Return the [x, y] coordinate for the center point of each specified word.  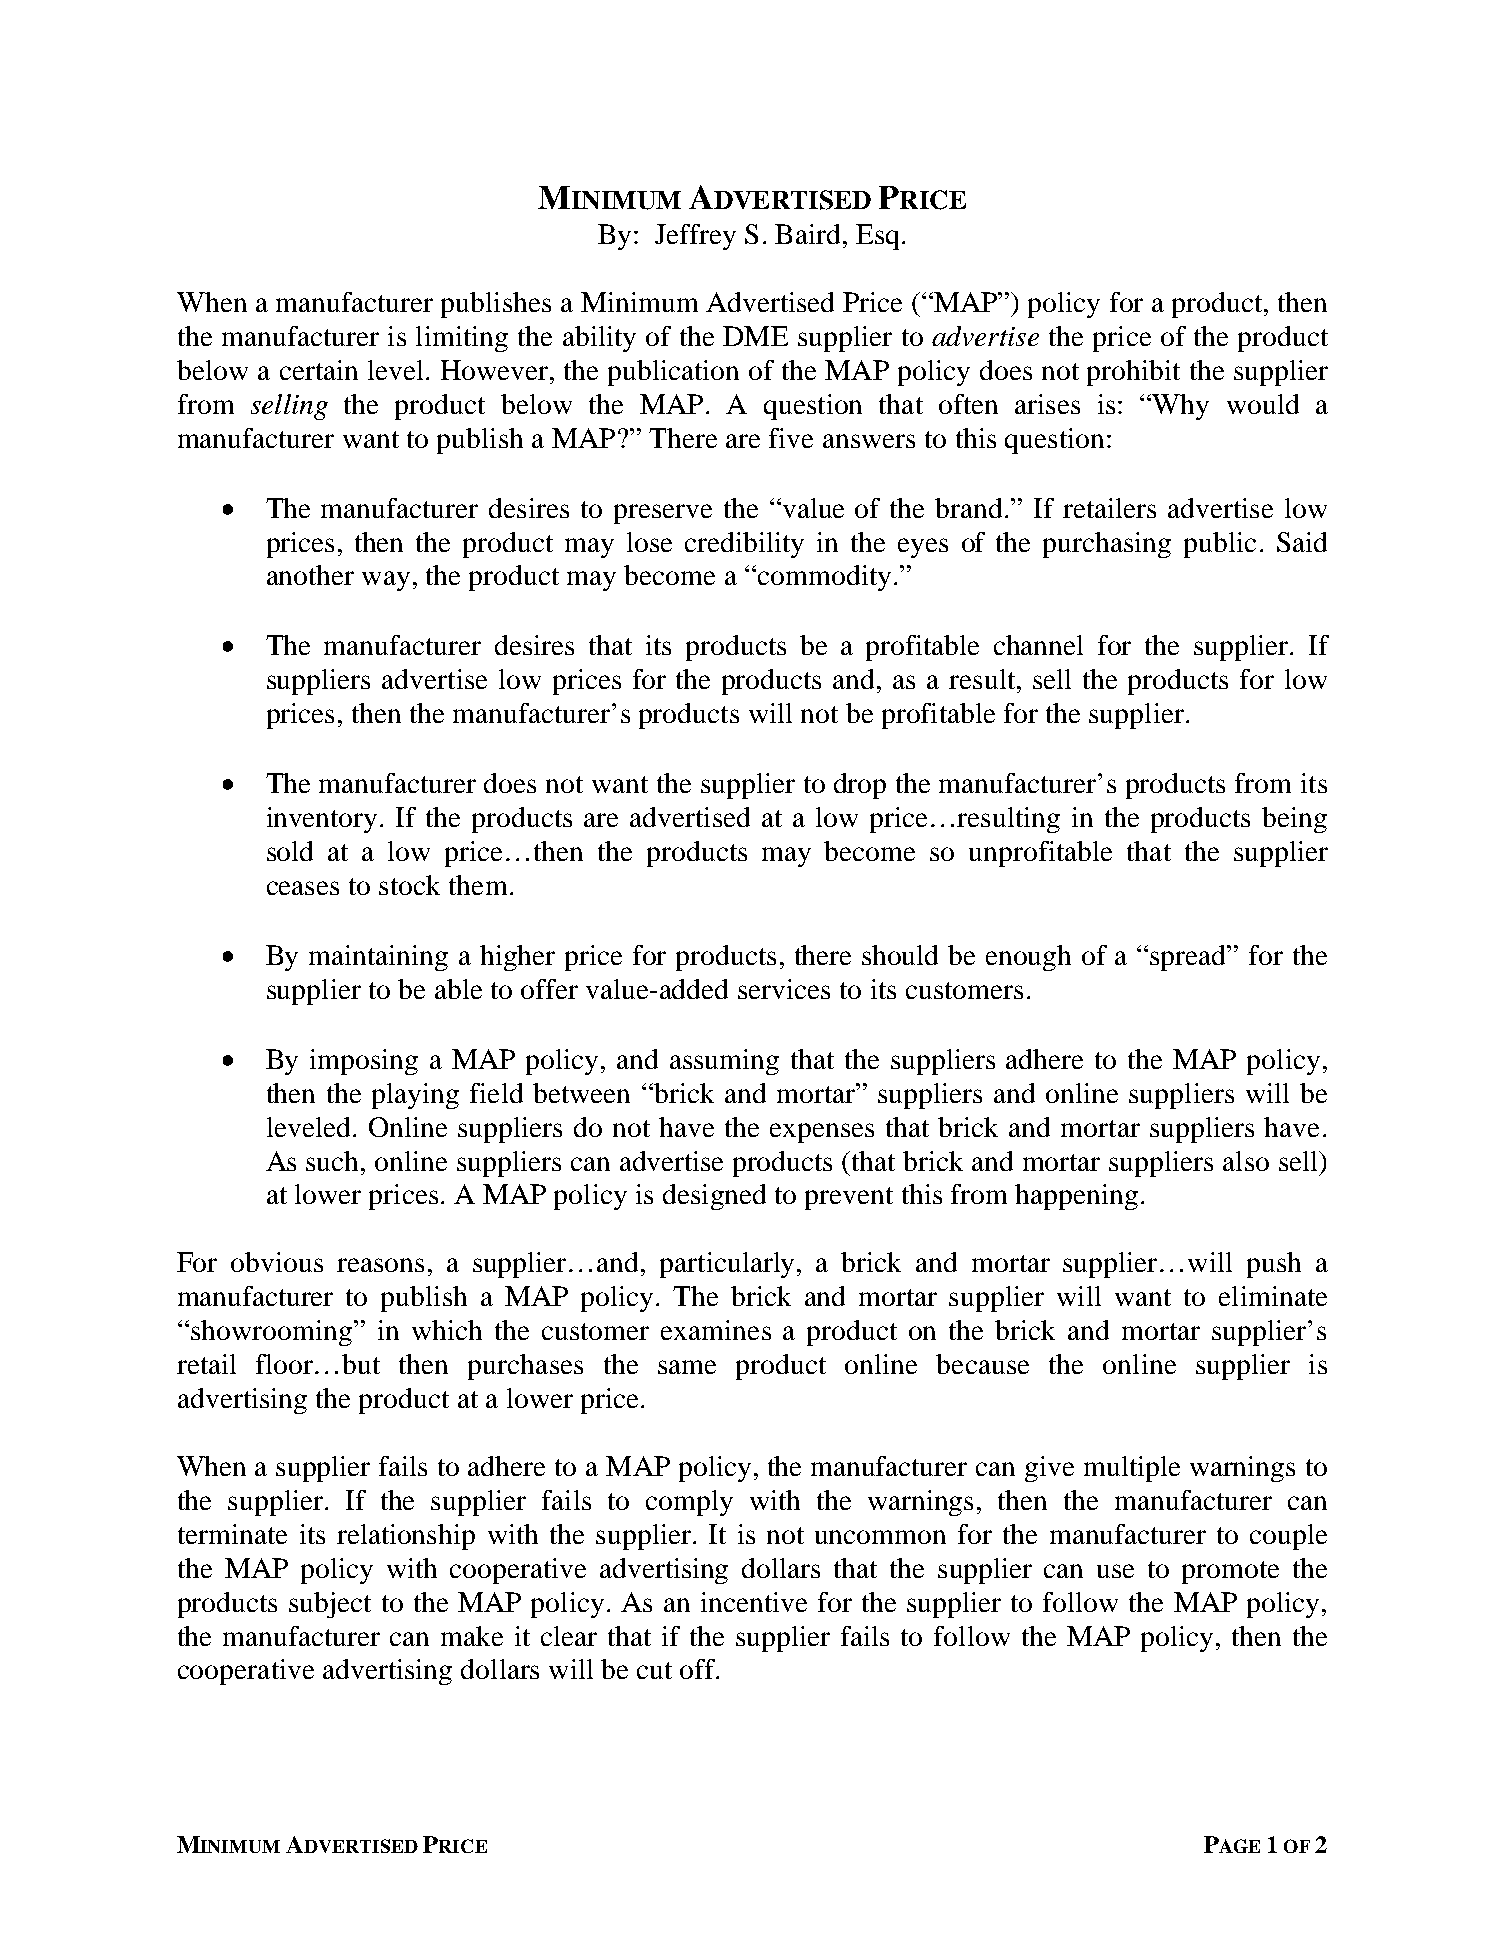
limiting [462, 339]
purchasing [1107, 545]
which [447, 1330]
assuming [724, 1062]
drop [860, 786]
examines [716, 1330]
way [386, 581]
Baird [807, 234]
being [1294, 820]
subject [330, 1605]
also [1246, 1161]
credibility [744, 545]
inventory [322, 820]
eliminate [1273, 1296]
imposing [364, 1062]
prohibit [1133, 373]
